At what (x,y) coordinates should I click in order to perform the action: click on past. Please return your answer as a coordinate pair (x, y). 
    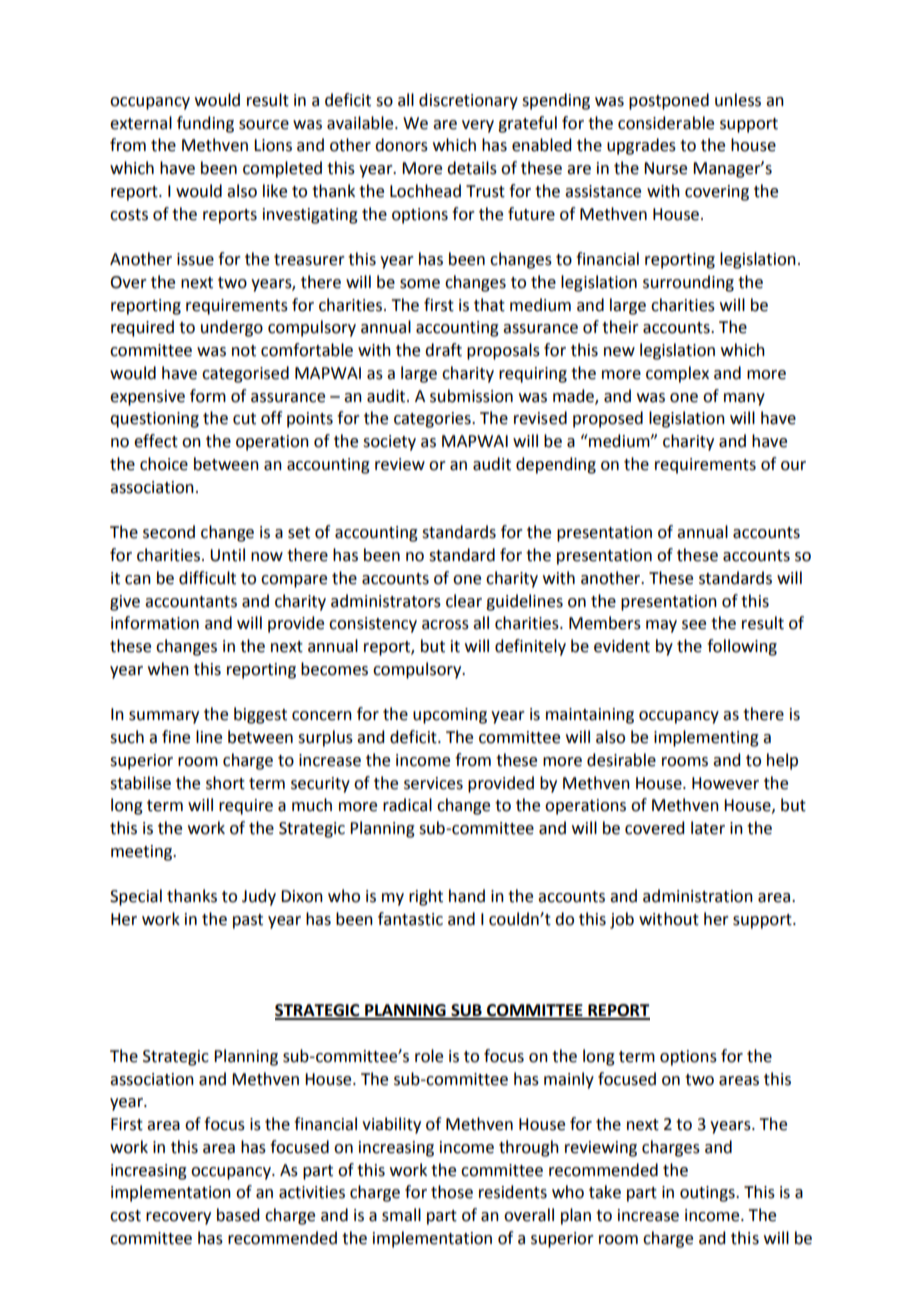
    Looking at the image, I should click on (248, 921).
